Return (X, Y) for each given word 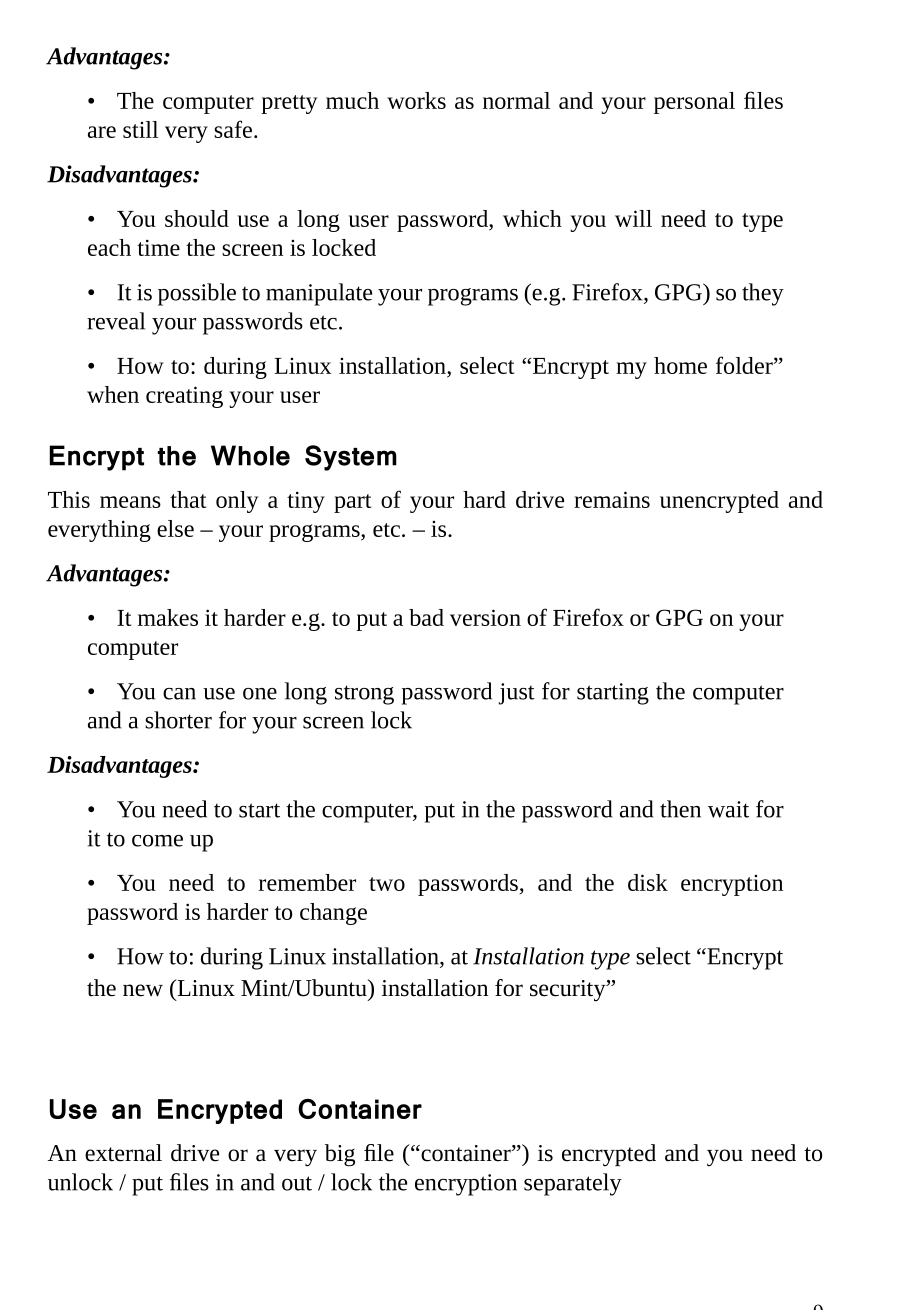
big (340, 1155)
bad (426, 617)
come (157, 841)
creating (184, 397)
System (351, 458)
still (140, 129)
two (387, 884)
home (680, 365)
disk (648, 882)
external (123, 1153)
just (517, 694)
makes (168, 617)
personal (694, 103)
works (416, 100)
